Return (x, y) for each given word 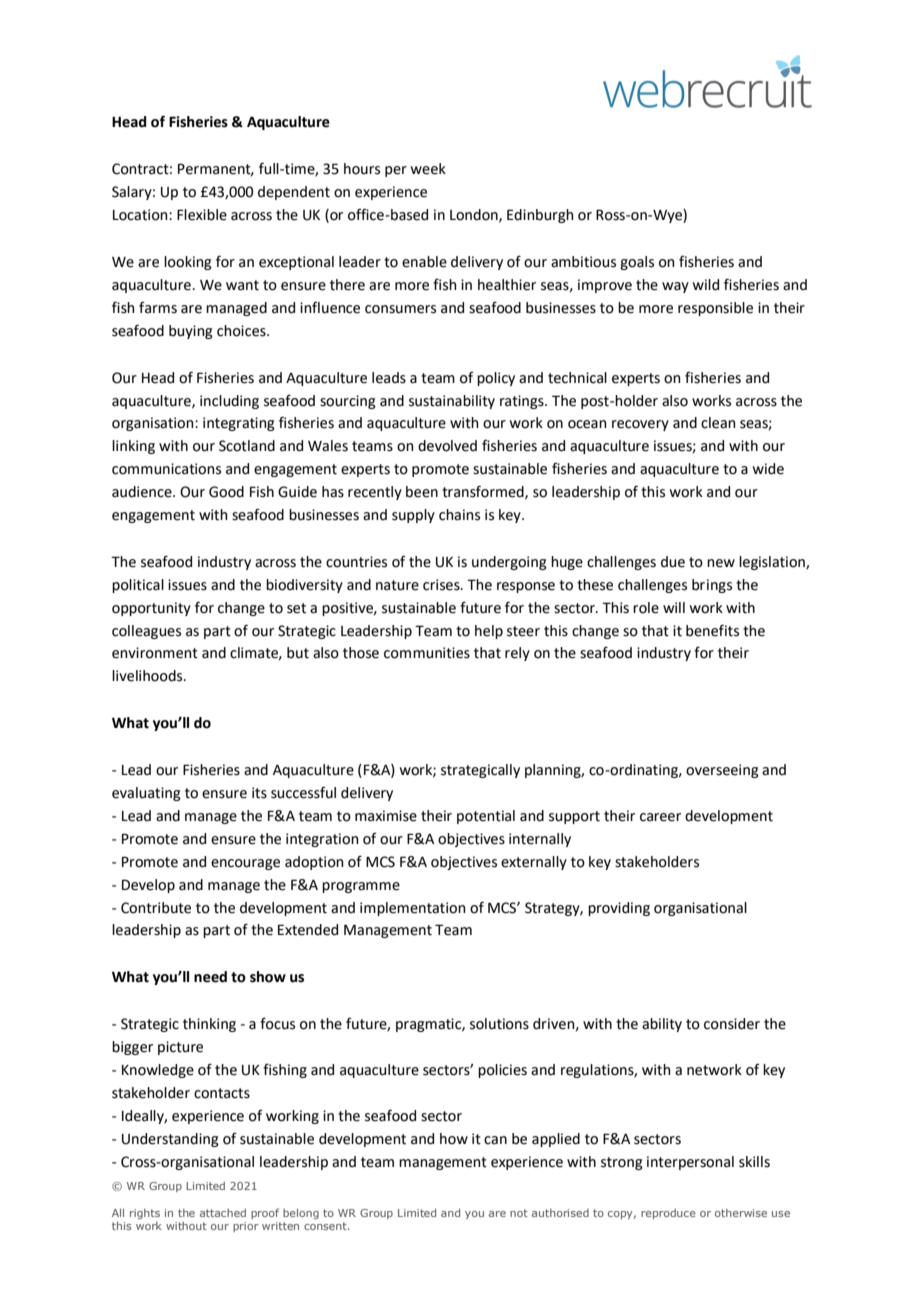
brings (712, 586)
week (428, 169)
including (229, 402)
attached (223, 1213)
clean (718, 423)
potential (486, 817)
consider (732, 1024)
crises (442, 585)
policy (496, 379)
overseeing (722, 771)
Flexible (202, 215)
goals (637, 263)
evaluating (146, 794)
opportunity (151, 609)
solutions (499, 1024)
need (210, 977)
